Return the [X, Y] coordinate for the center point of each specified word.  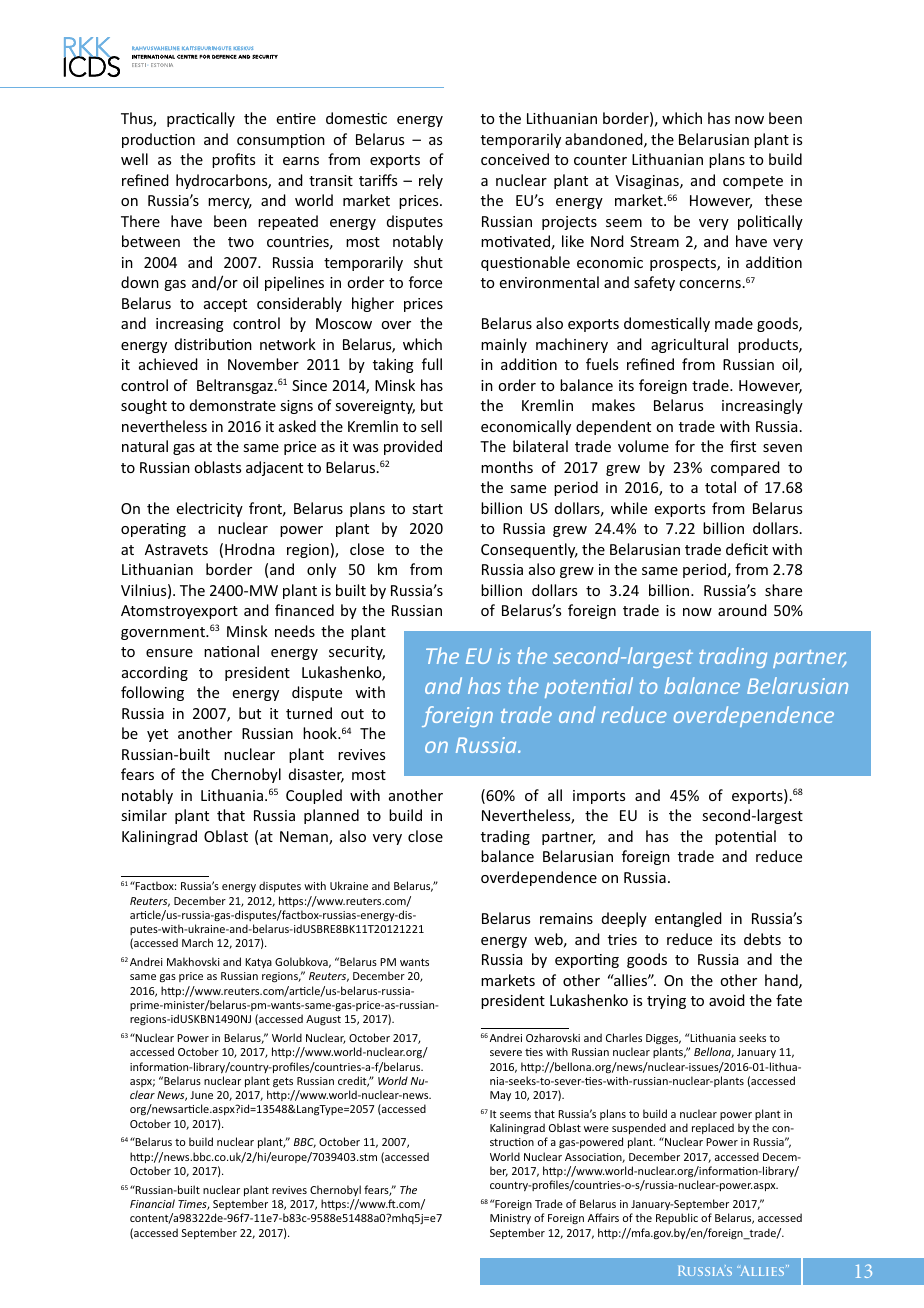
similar [144, 815]
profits [233, 160]
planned [331, 816]
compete [753, 182]
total [720, 487]
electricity [210, 509]
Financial [152, 1203]
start [427, 509]
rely [431, 181]
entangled [688, 919]
